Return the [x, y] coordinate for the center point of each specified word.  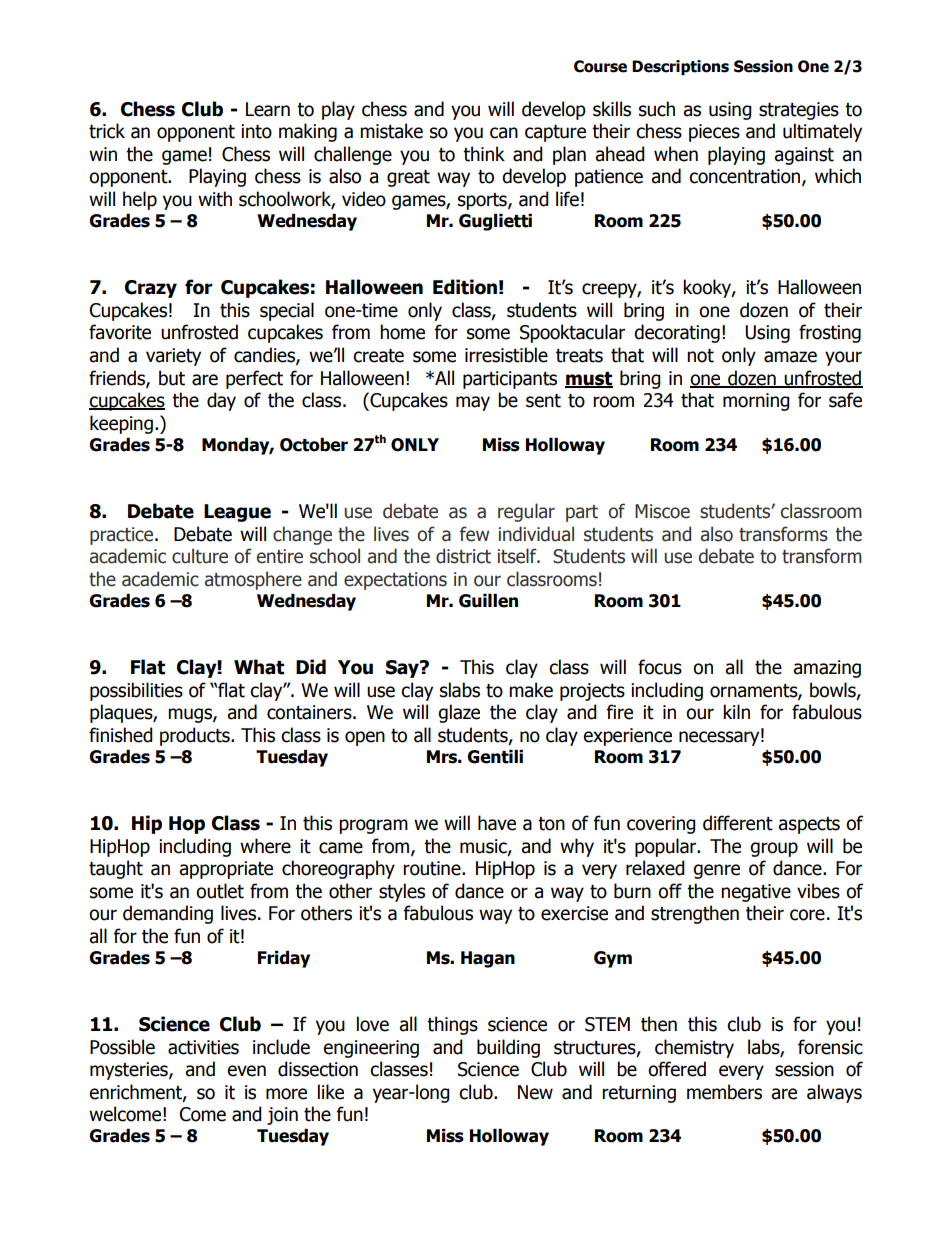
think [484, 154]
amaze [790, 357]
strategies [799, 111]
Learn [268, 109]
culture [200, 556]
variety [173, 357]
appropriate [226, 870]
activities [203, 1047]
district [463, 556]
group [774, 849]
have [497, 823]
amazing [827, 669]
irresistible [506, 355]
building [508, 1048]
